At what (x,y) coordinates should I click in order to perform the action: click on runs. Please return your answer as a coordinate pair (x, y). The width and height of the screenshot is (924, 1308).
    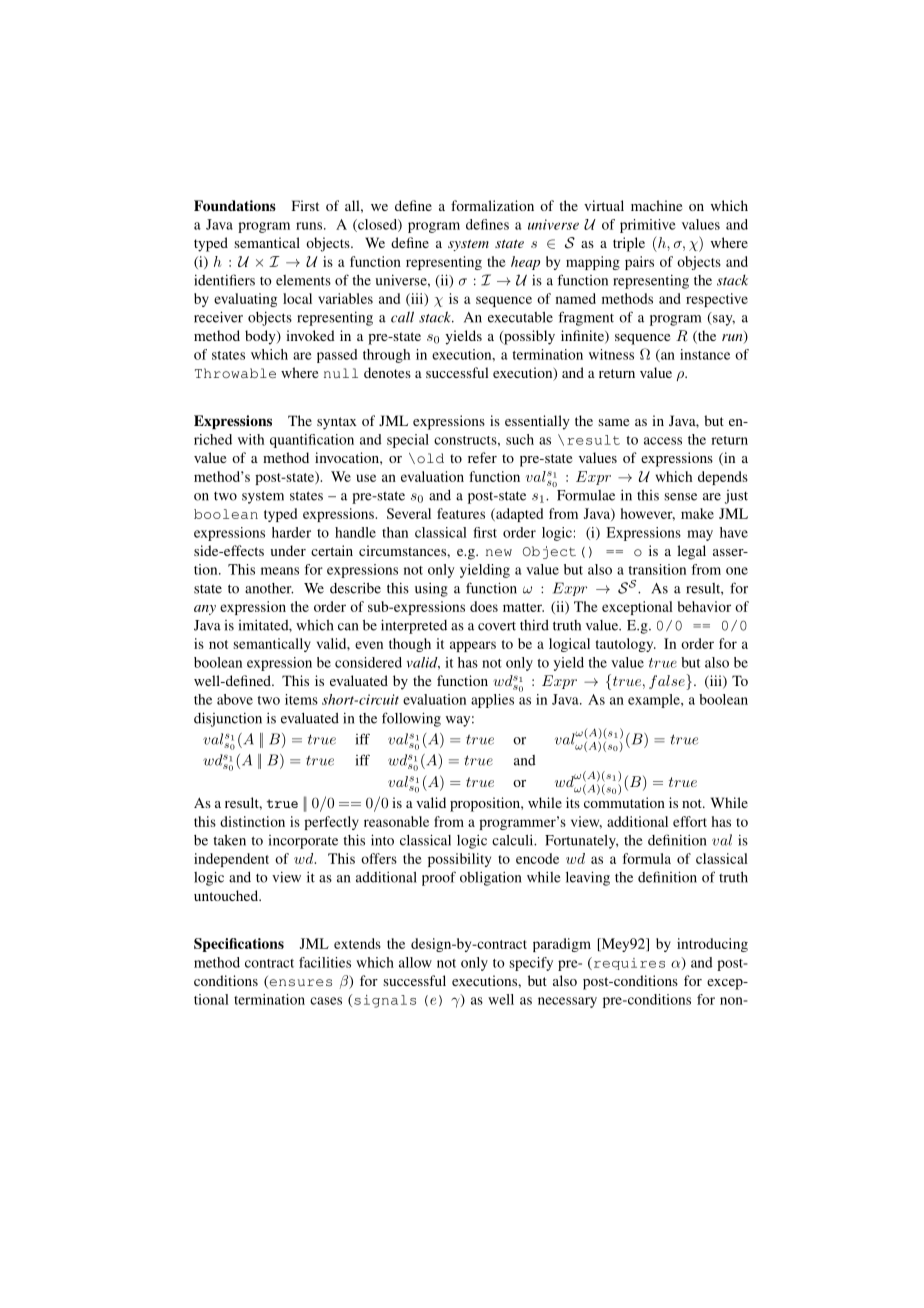
    Looking at the image, I should click on (309, 226).
